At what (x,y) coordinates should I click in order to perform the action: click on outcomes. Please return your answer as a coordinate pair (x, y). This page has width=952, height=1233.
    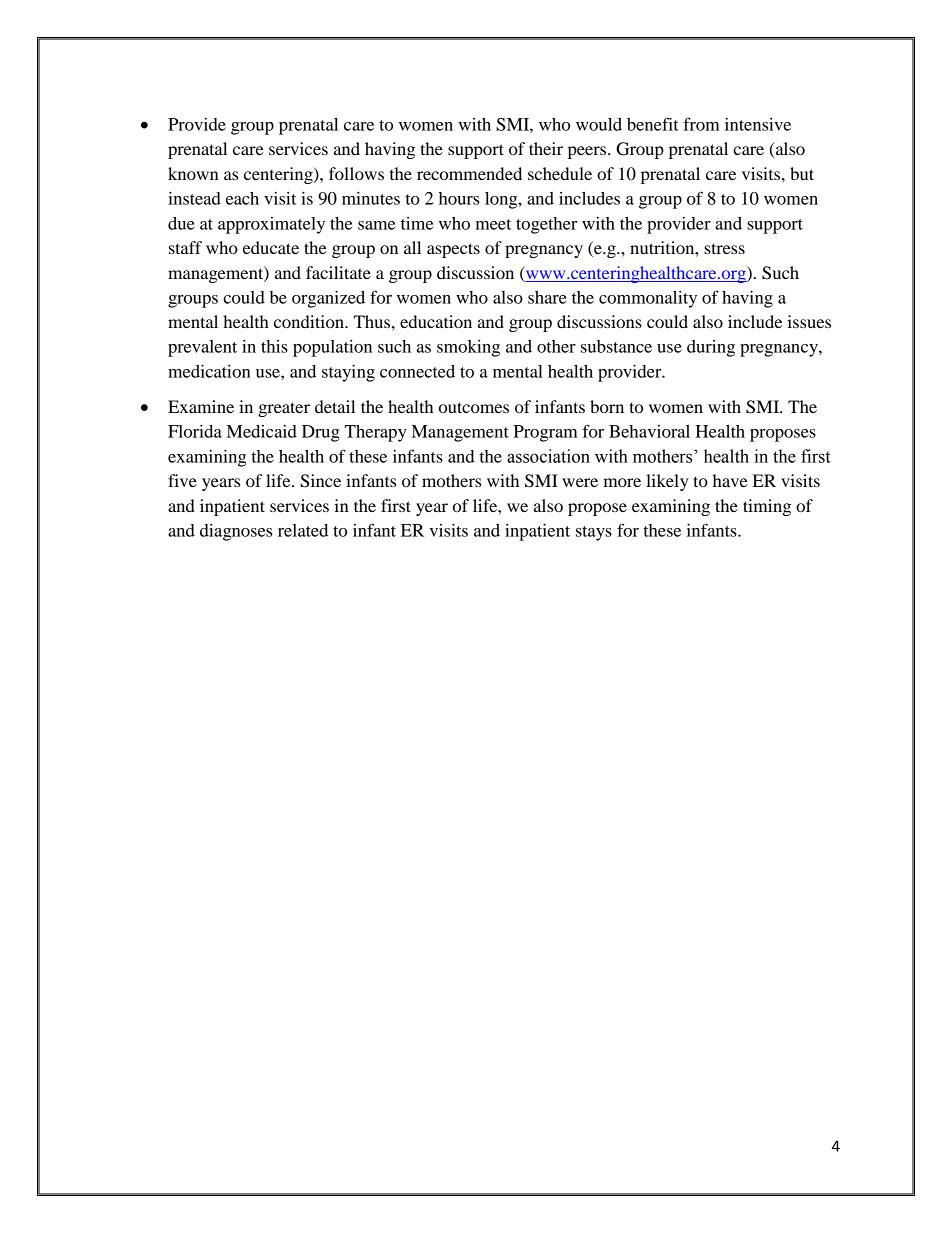
    Looking at the image, I should click on (474, 407).
